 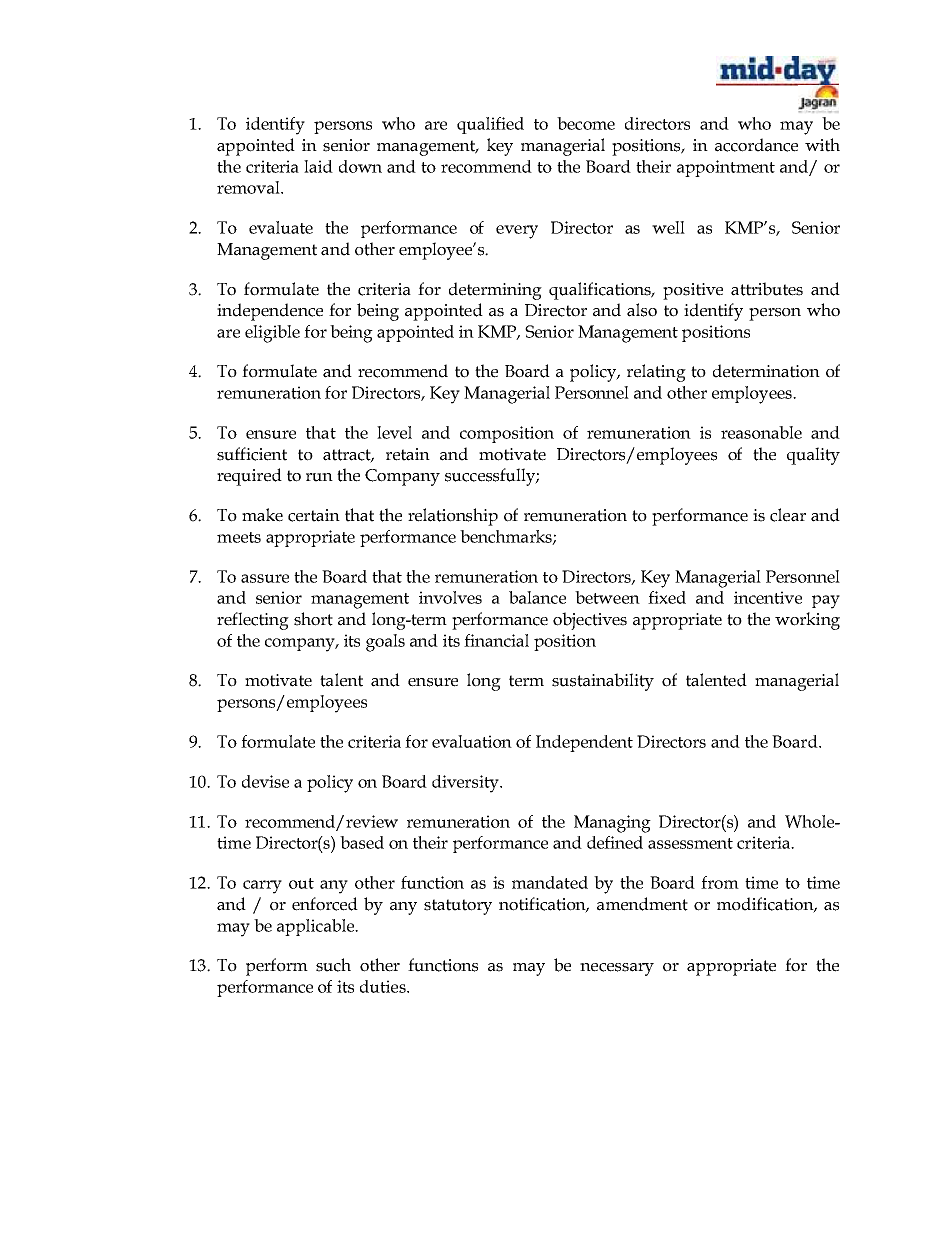 What do you see at coordinates (756, 145) in the screenshot?
I see `accordance` at bounding box center [756, 145].
